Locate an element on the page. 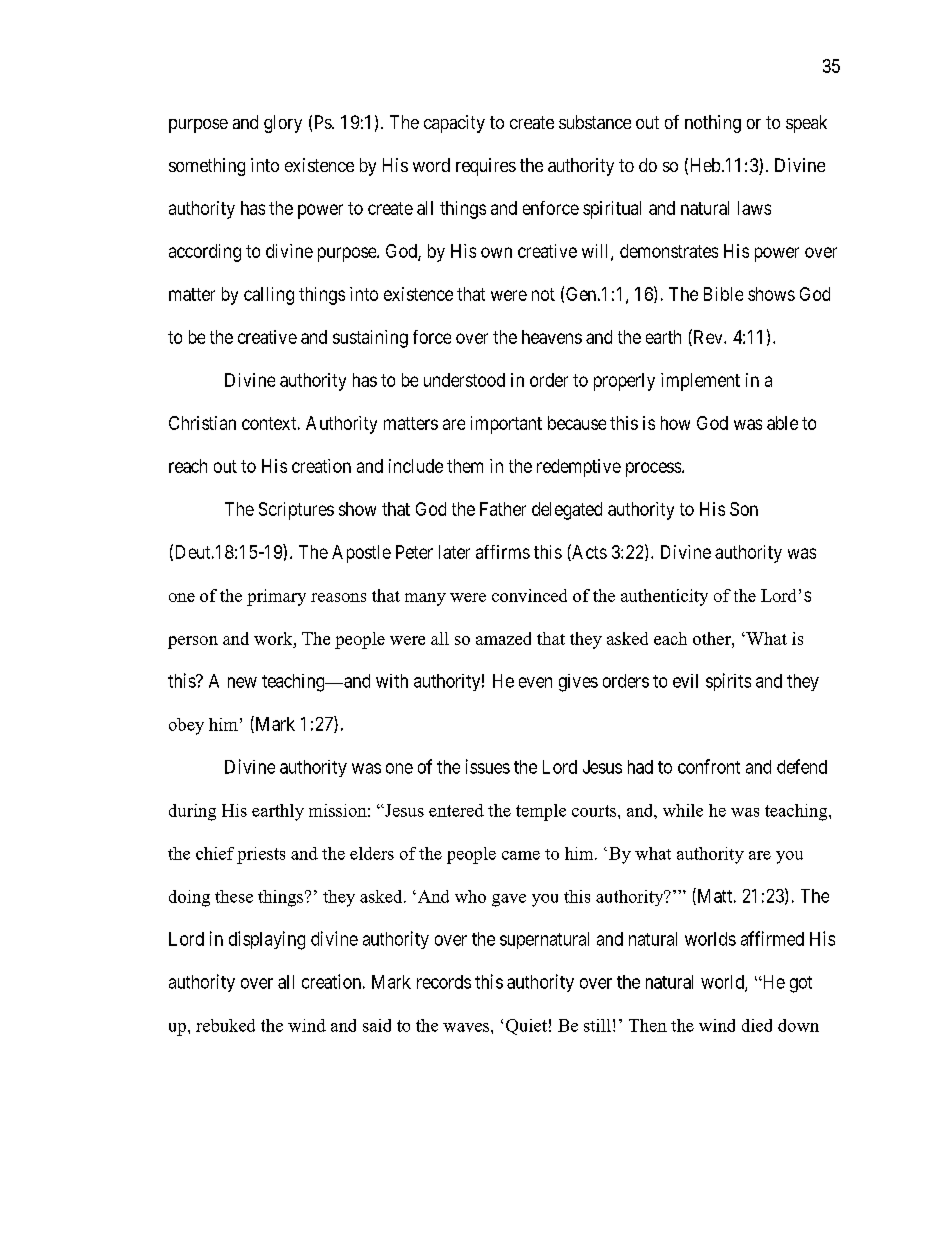 This page has height=1233, width=952. primary is located at coordinates (276, 597).
